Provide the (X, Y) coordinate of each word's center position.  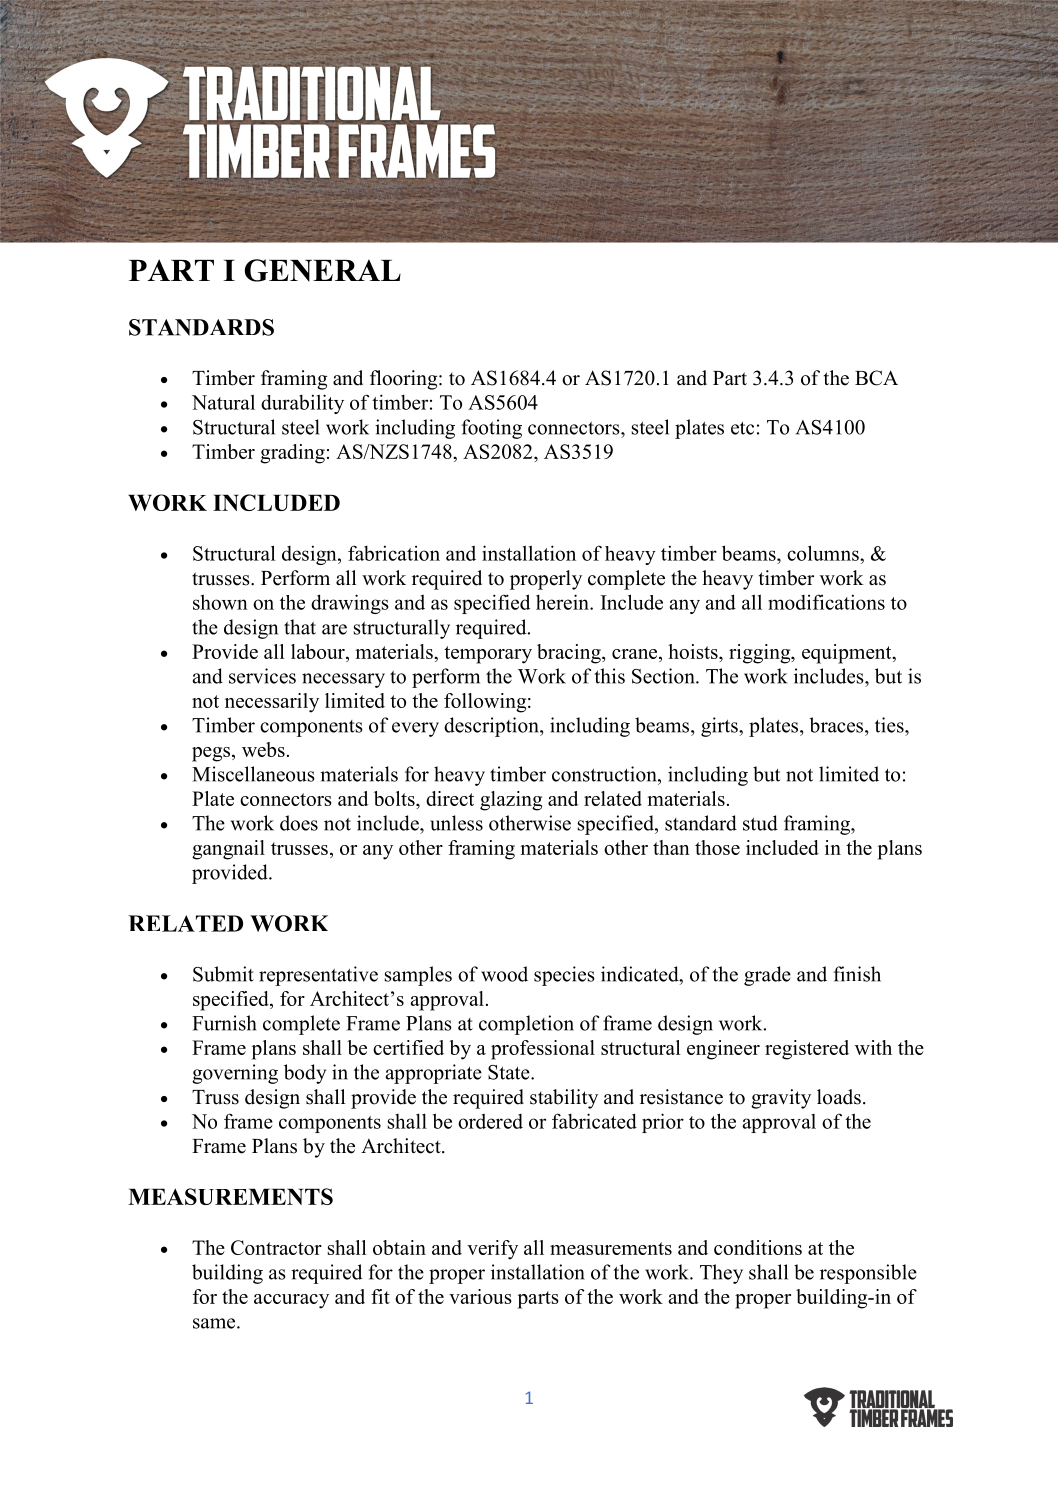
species (564, 976)
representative (318, 976)
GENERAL (323, 270)
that (300, 627)
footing (492, 429)
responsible (868, 1274)
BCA (876, 378)
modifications (826, 602)
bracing (570, 654)
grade (767, 976)
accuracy (291, 1301)
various (480, 1296)
